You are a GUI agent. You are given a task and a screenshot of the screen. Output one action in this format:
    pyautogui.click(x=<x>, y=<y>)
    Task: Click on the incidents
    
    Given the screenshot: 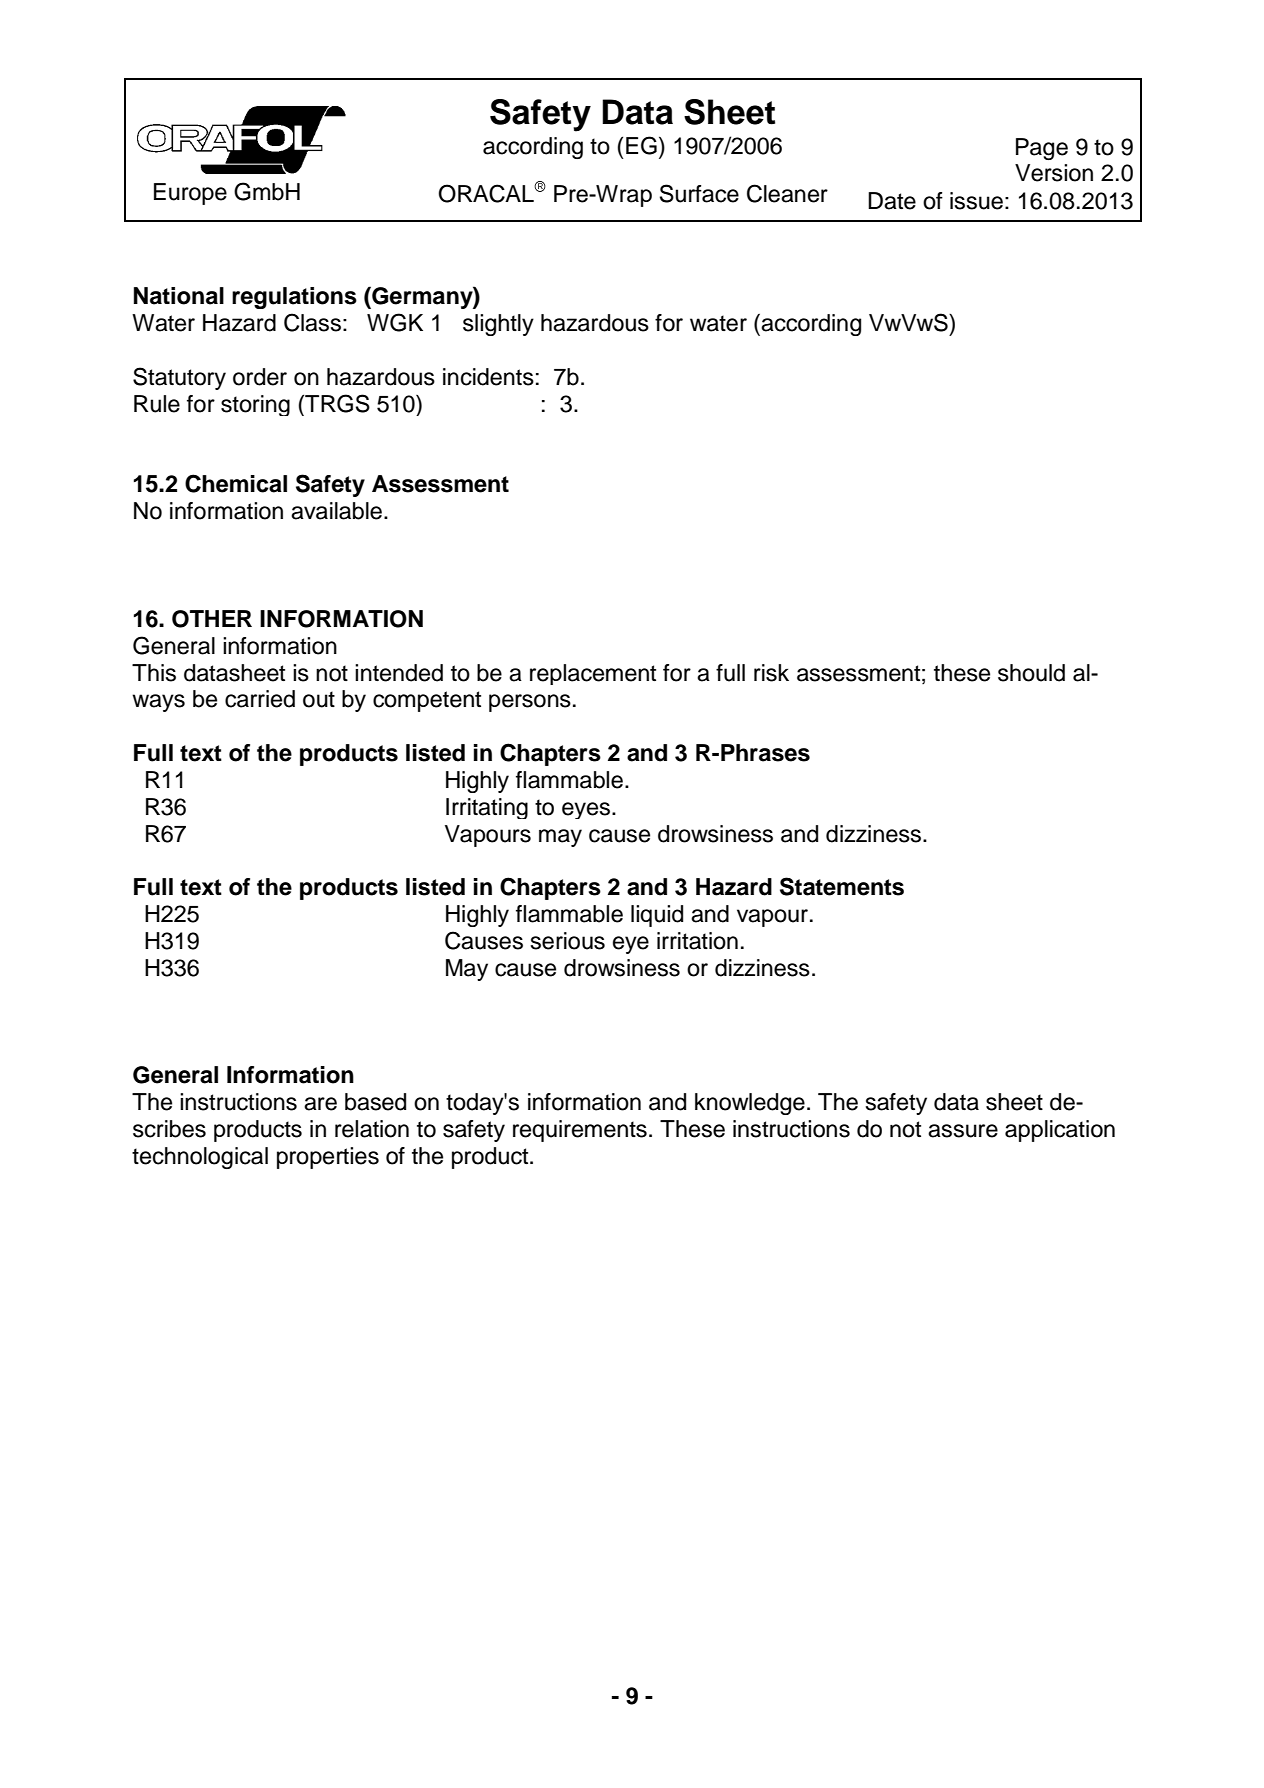 What is the action you would take?
    pyautogui.click(x=488, y=377)
